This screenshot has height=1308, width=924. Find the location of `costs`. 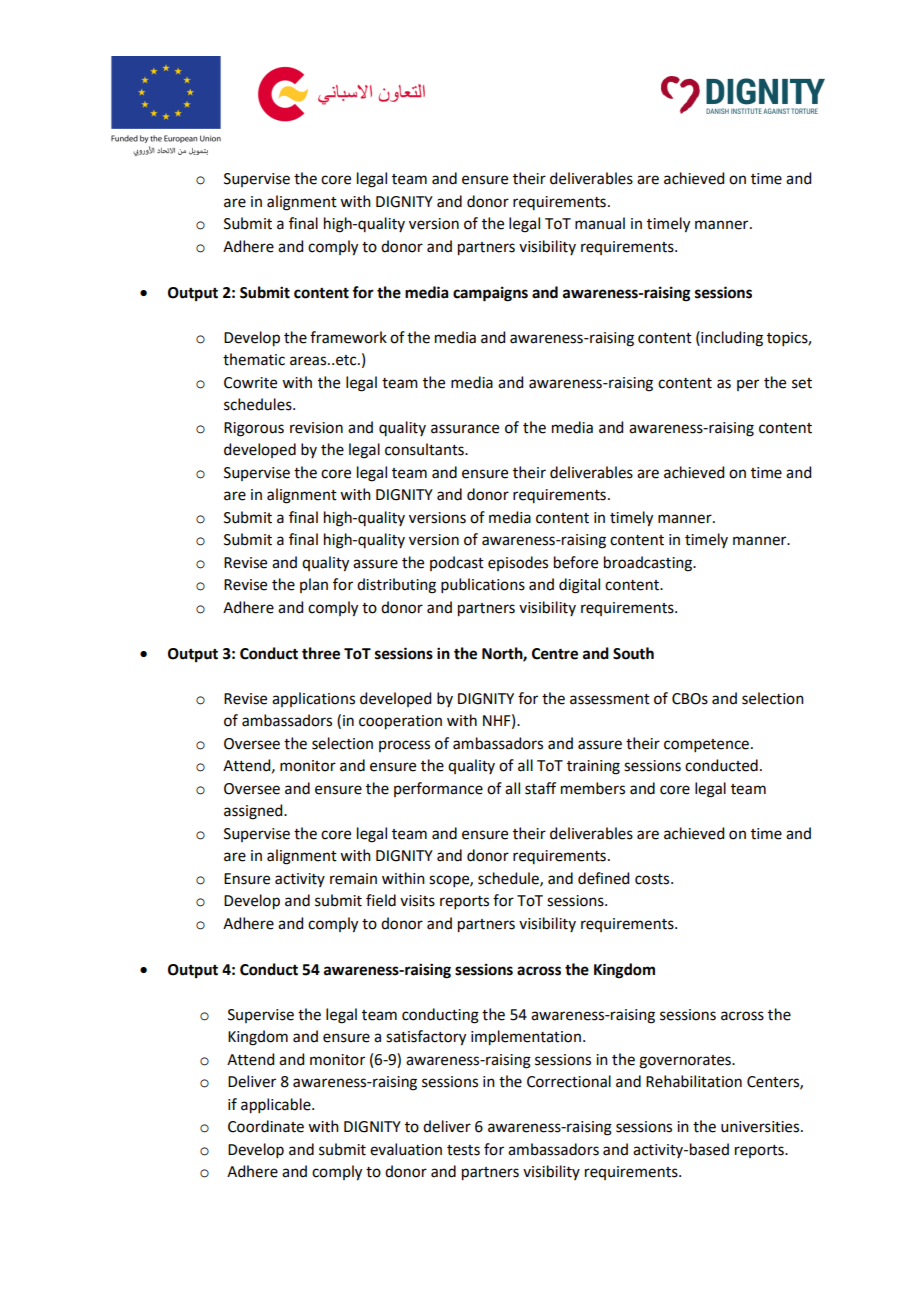

costs is located at coordinates (653, 879).
